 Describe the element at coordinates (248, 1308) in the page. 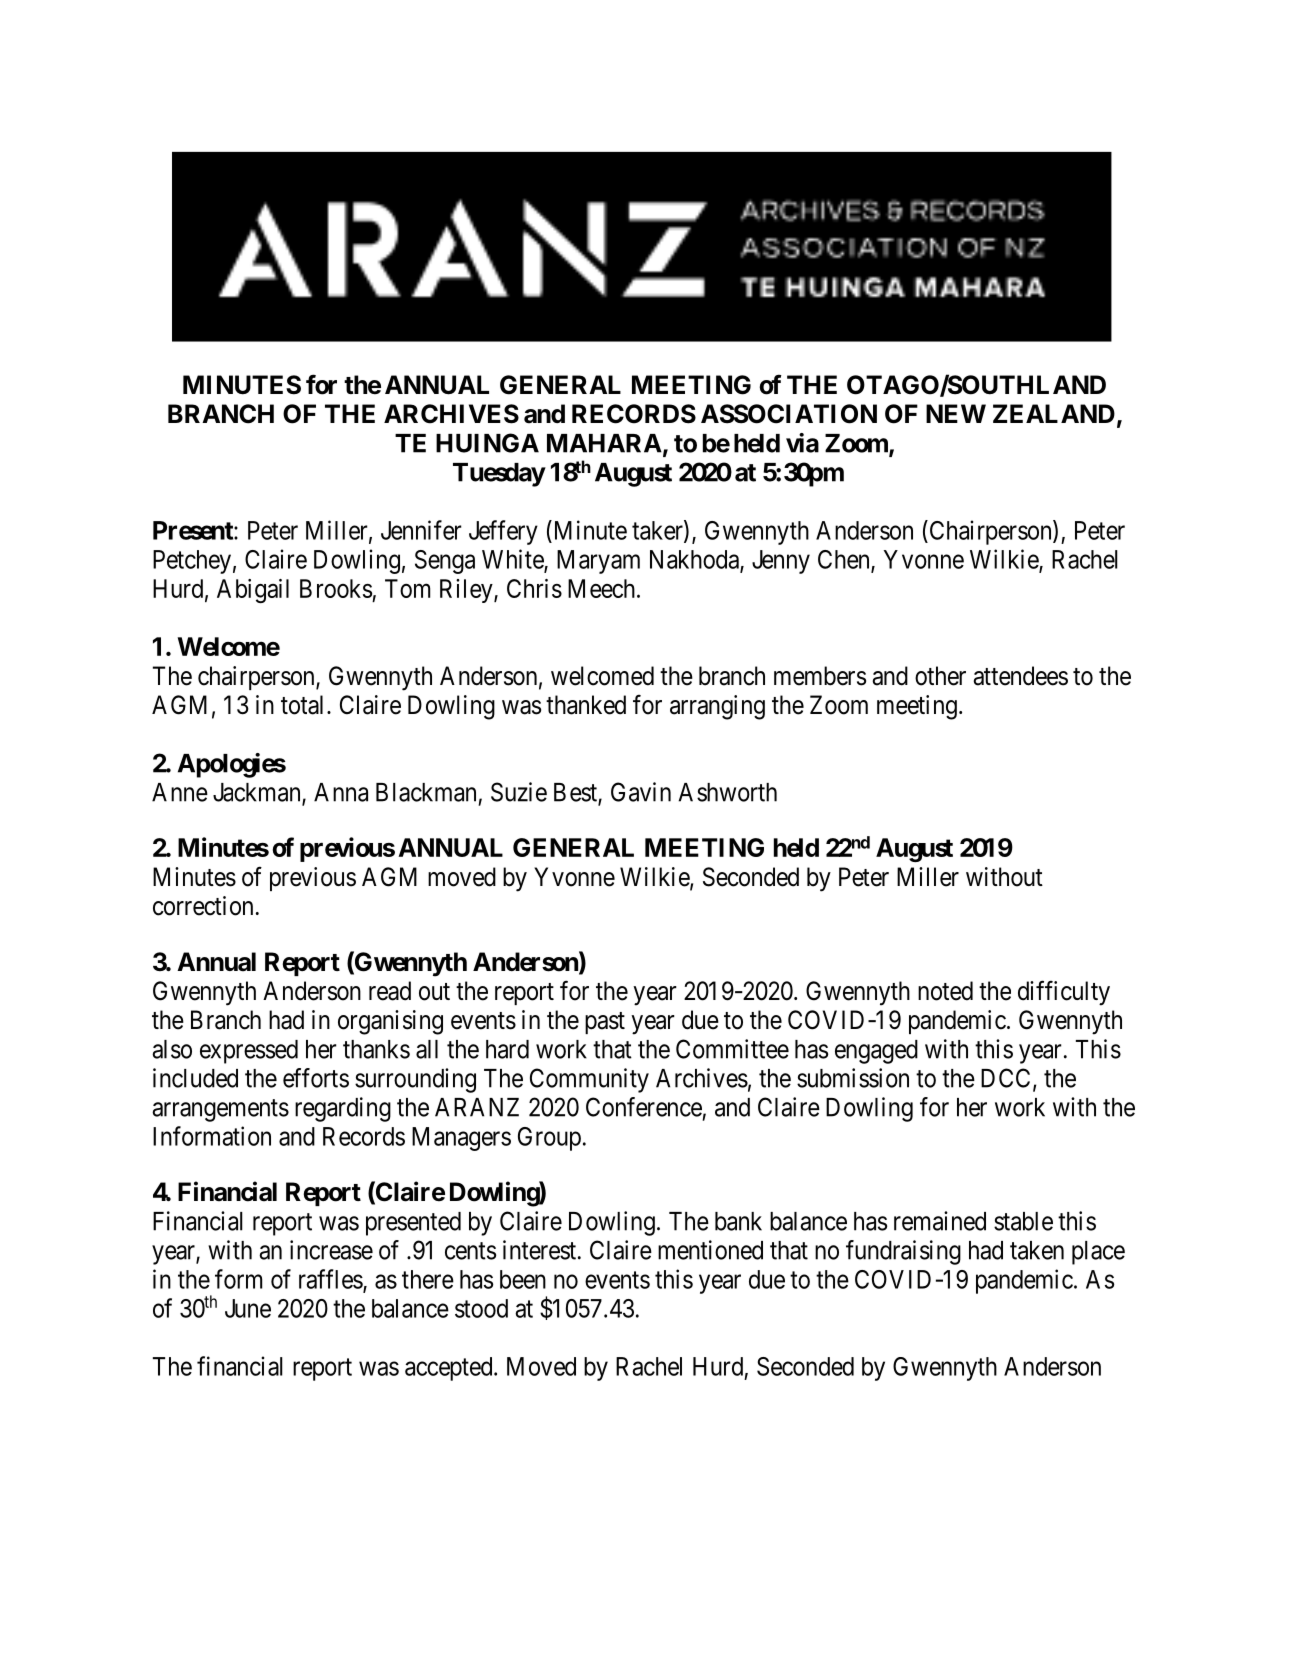

I see `June` at that location.
